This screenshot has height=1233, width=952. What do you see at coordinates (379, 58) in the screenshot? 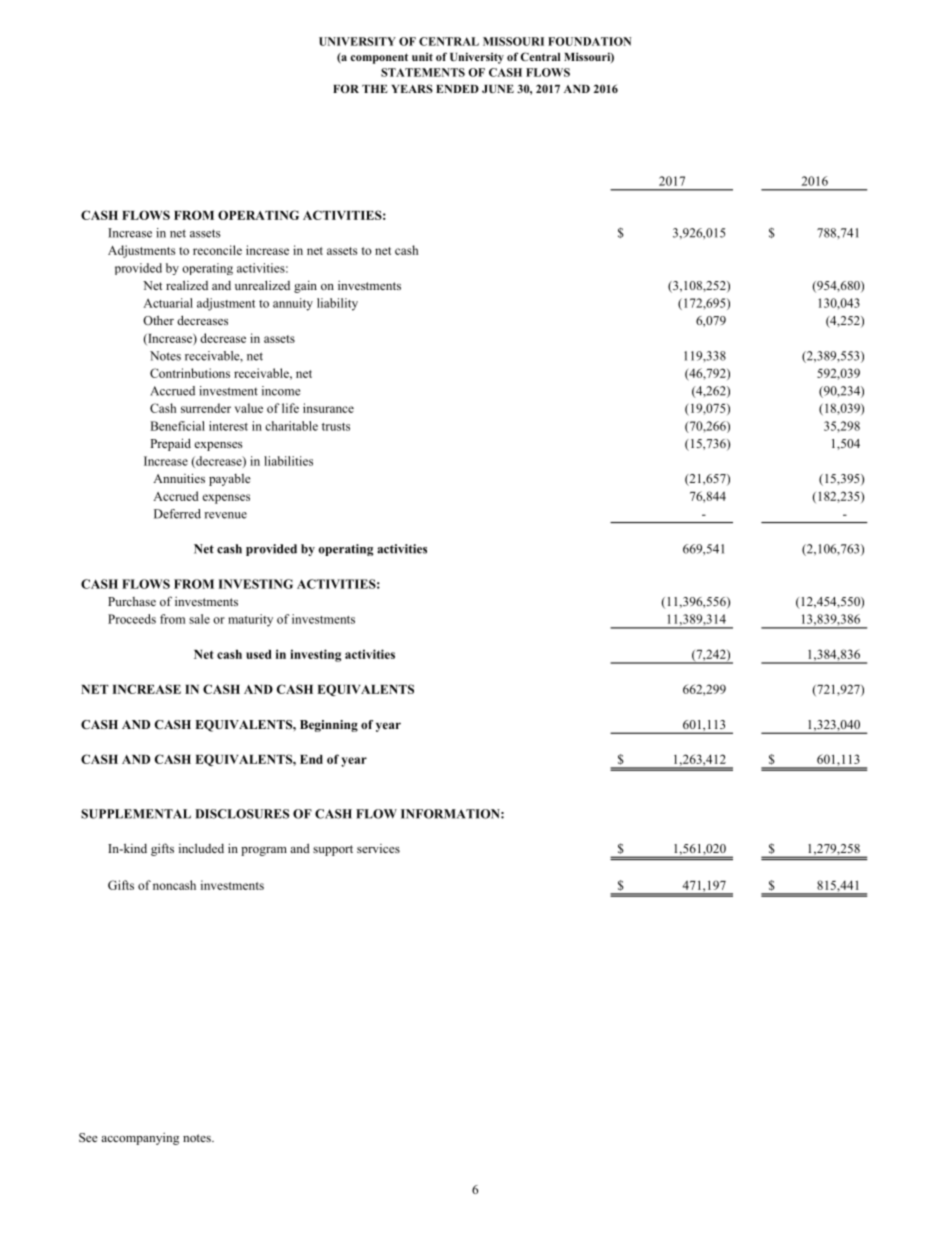
I see `component` at bounding box center [379, 58].
